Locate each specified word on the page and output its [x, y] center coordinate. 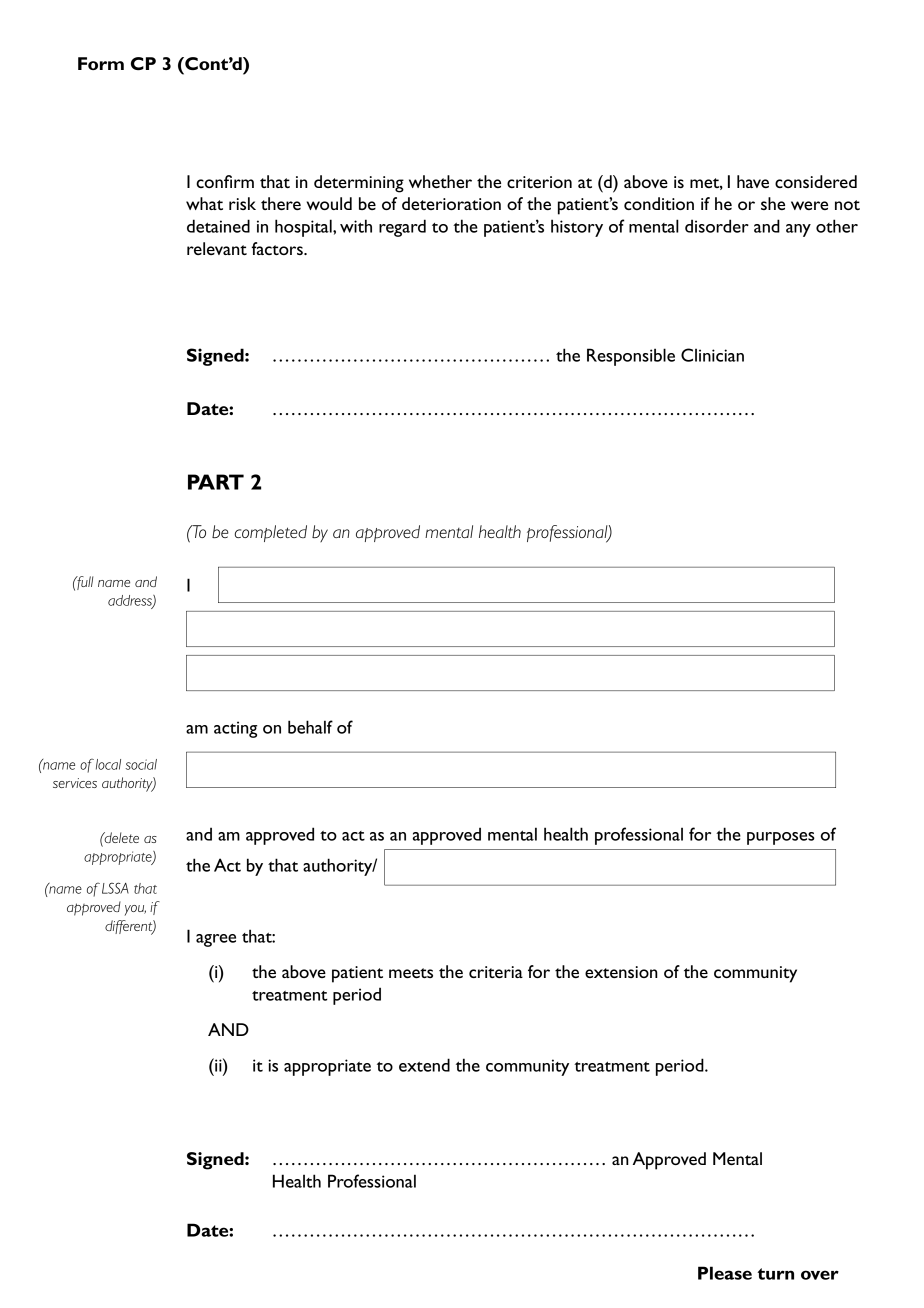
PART [216, 482]
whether [440, 181]
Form [101, 63]
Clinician [712, 355]
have [753, 181]
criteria [496, 972]
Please [725, 1273]
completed [271, 533]
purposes [781, 838]
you [135, 910]
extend [424, 1065]
